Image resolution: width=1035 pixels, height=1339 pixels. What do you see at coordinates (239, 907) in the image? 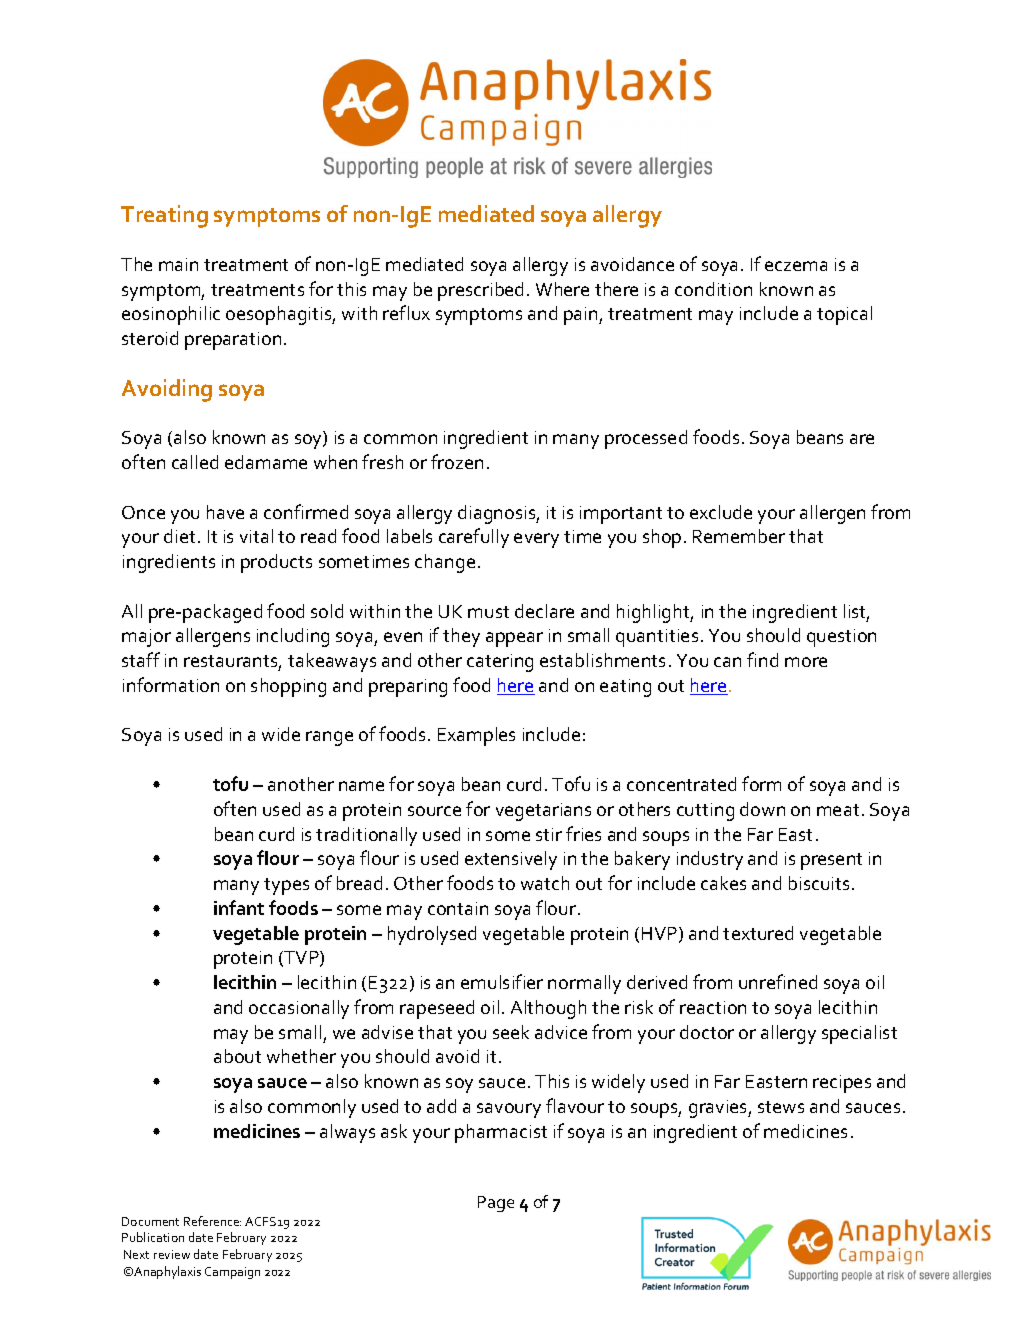
I see `infant` at bounding box center [239, 907].
